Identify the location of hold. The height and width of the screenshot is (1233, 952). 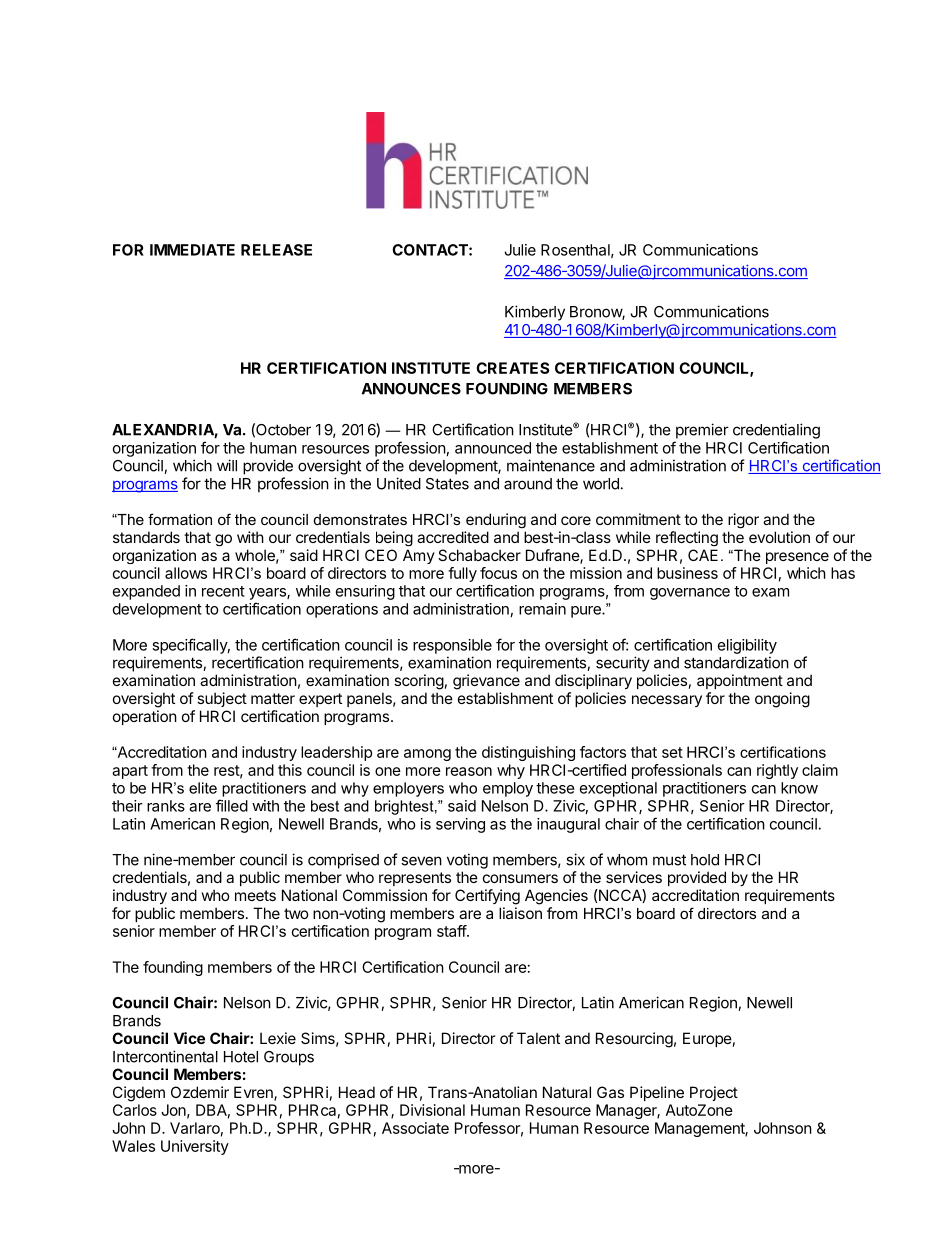
(705, 860).
